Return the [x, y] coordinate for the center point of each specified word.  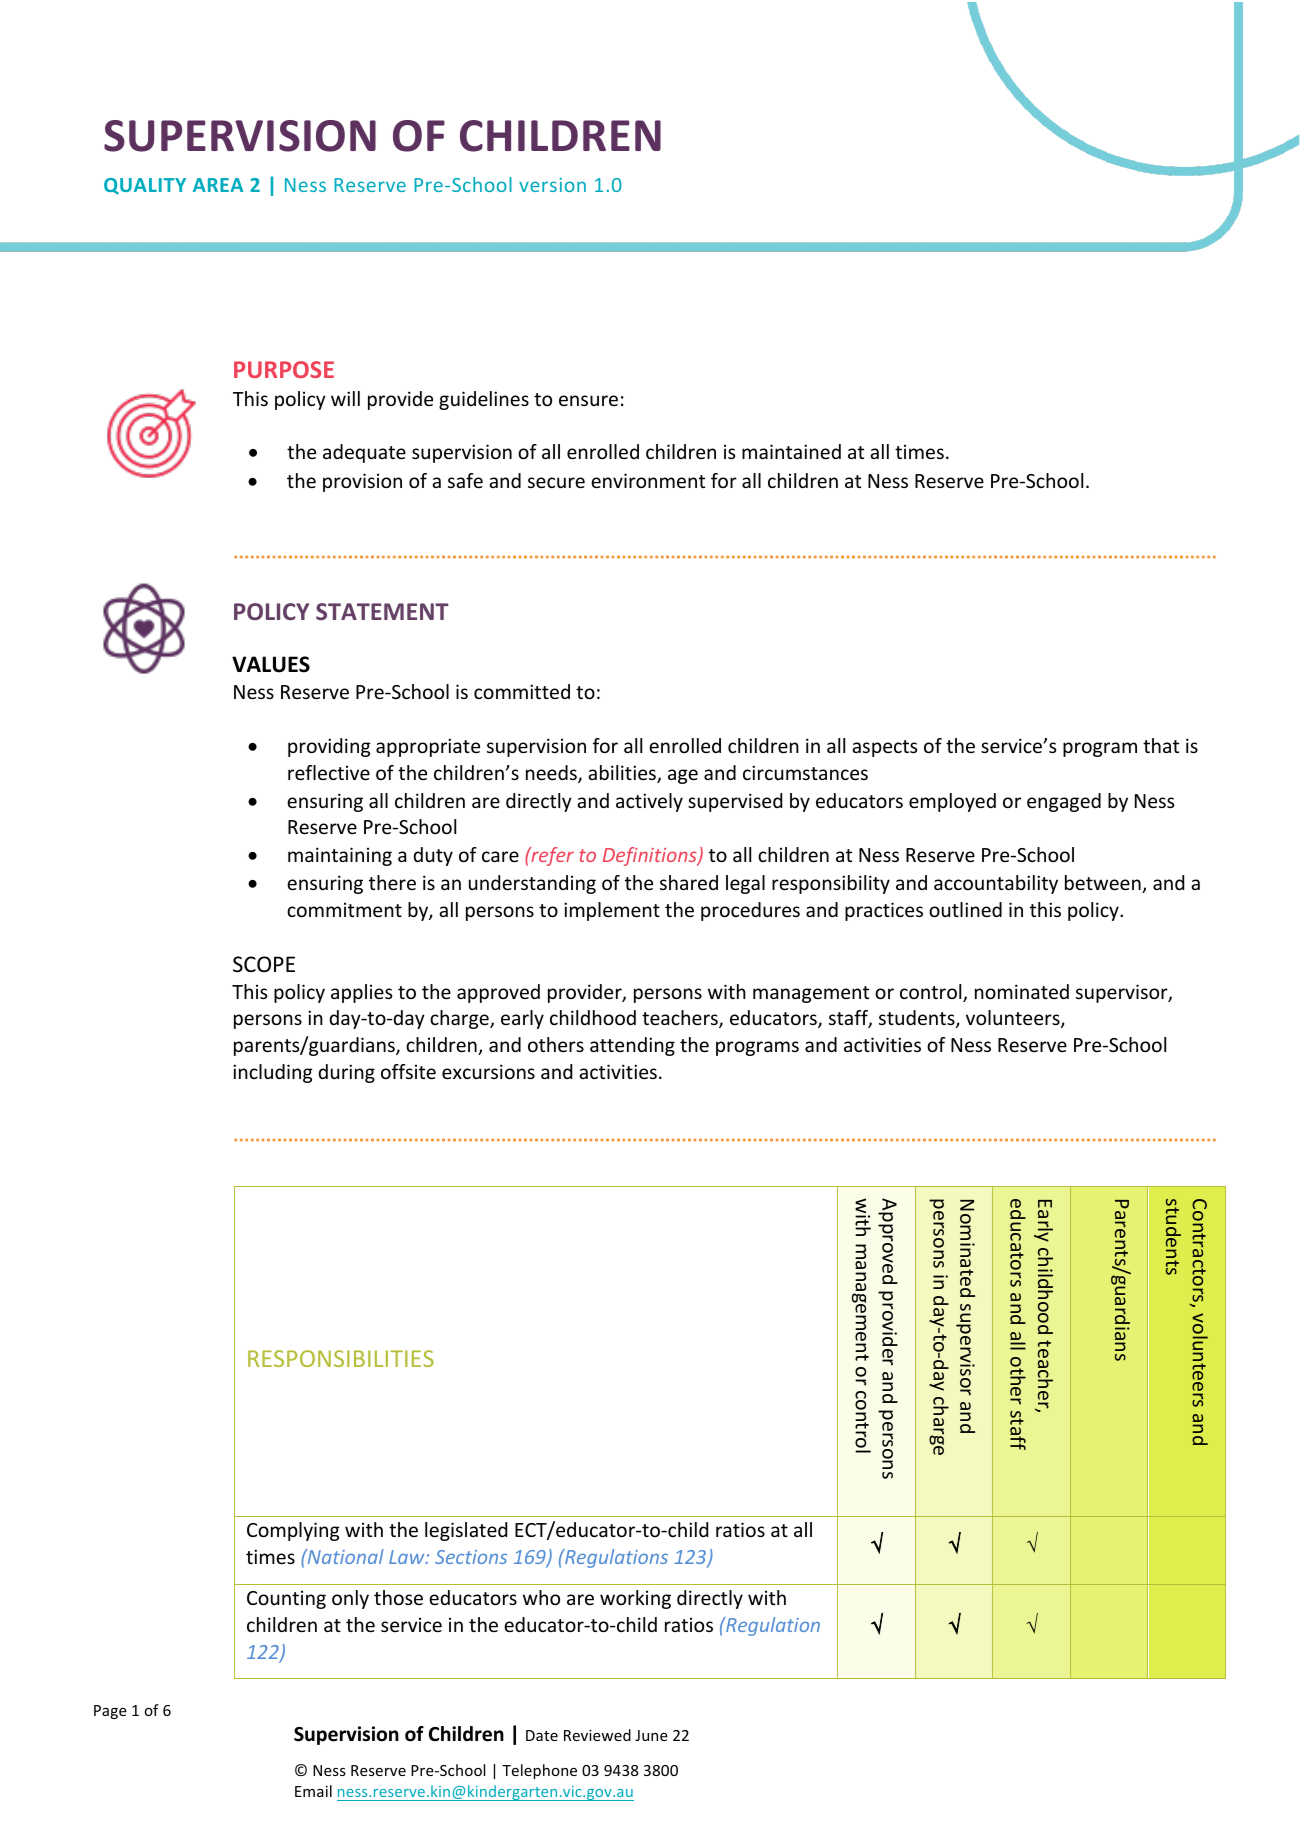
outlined [965, 909]
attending [632, 1046]
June [651, 1735]
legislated [466, 1531]
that [1161, 745]
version [552, 185]
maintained [791, 451]
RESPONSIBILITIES [341, 1358]
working [635, 1599]
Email [313, 1791]
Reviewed [597, 1735]
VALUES [271, 664]
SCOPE [264, 964]
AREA [218, 185]
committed [522, 691]
